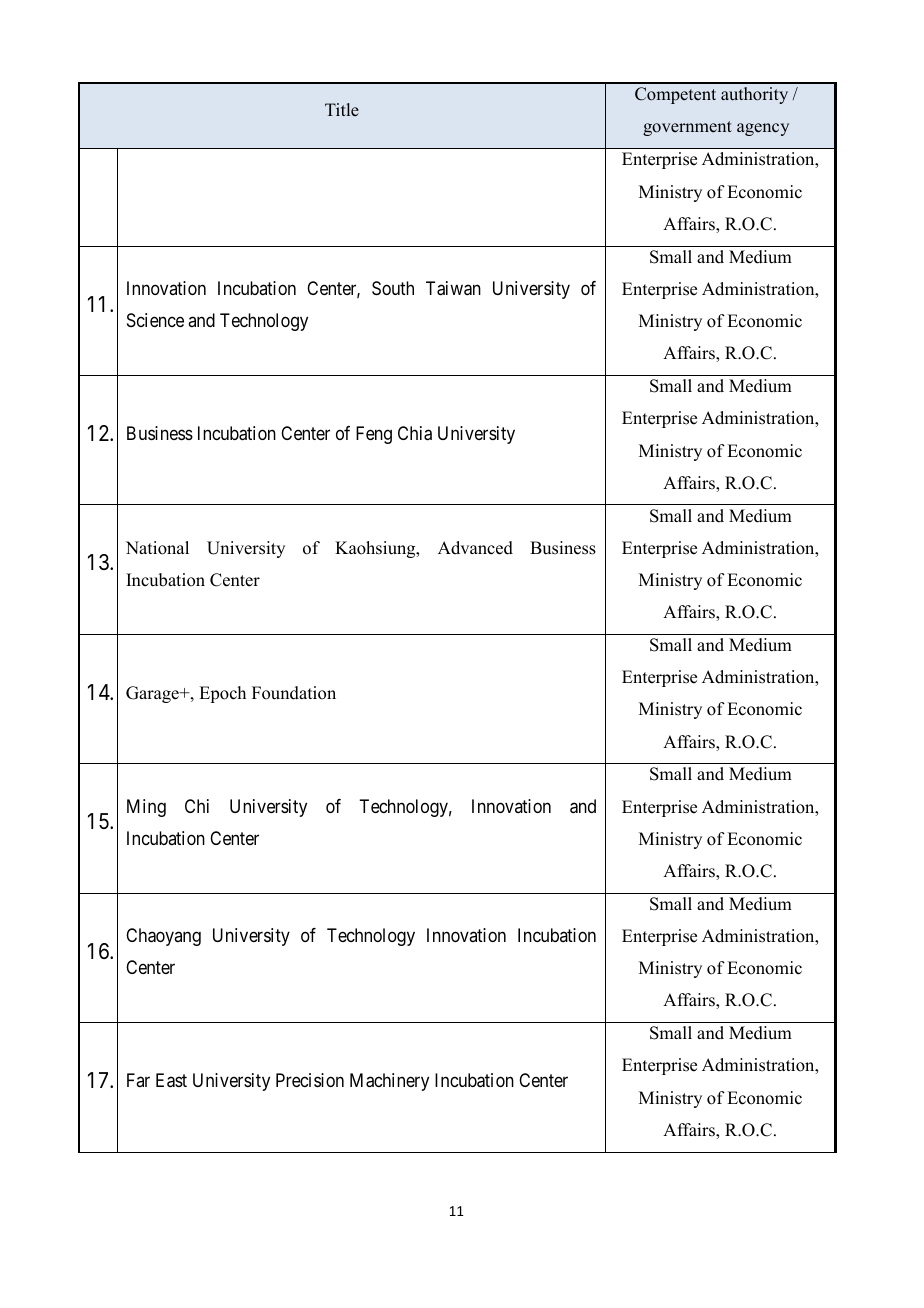 The image size is (924, 1308). I want to click on Foundation, so click(294, 693).
